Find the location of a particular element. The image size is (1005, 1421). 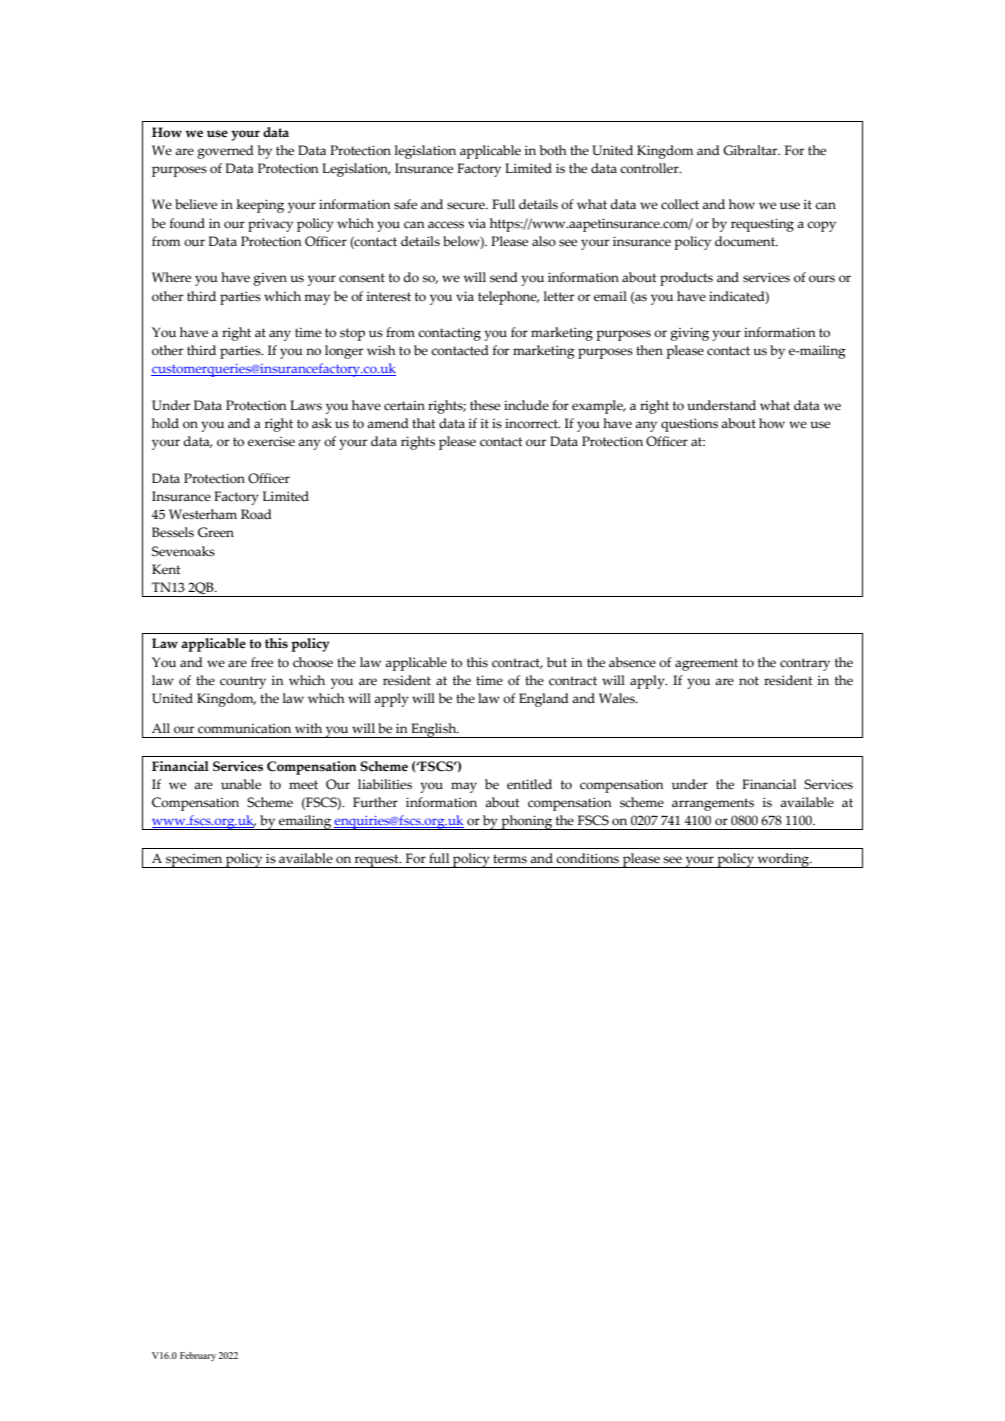

Gibraltar is located at coordinates (751, 150).
